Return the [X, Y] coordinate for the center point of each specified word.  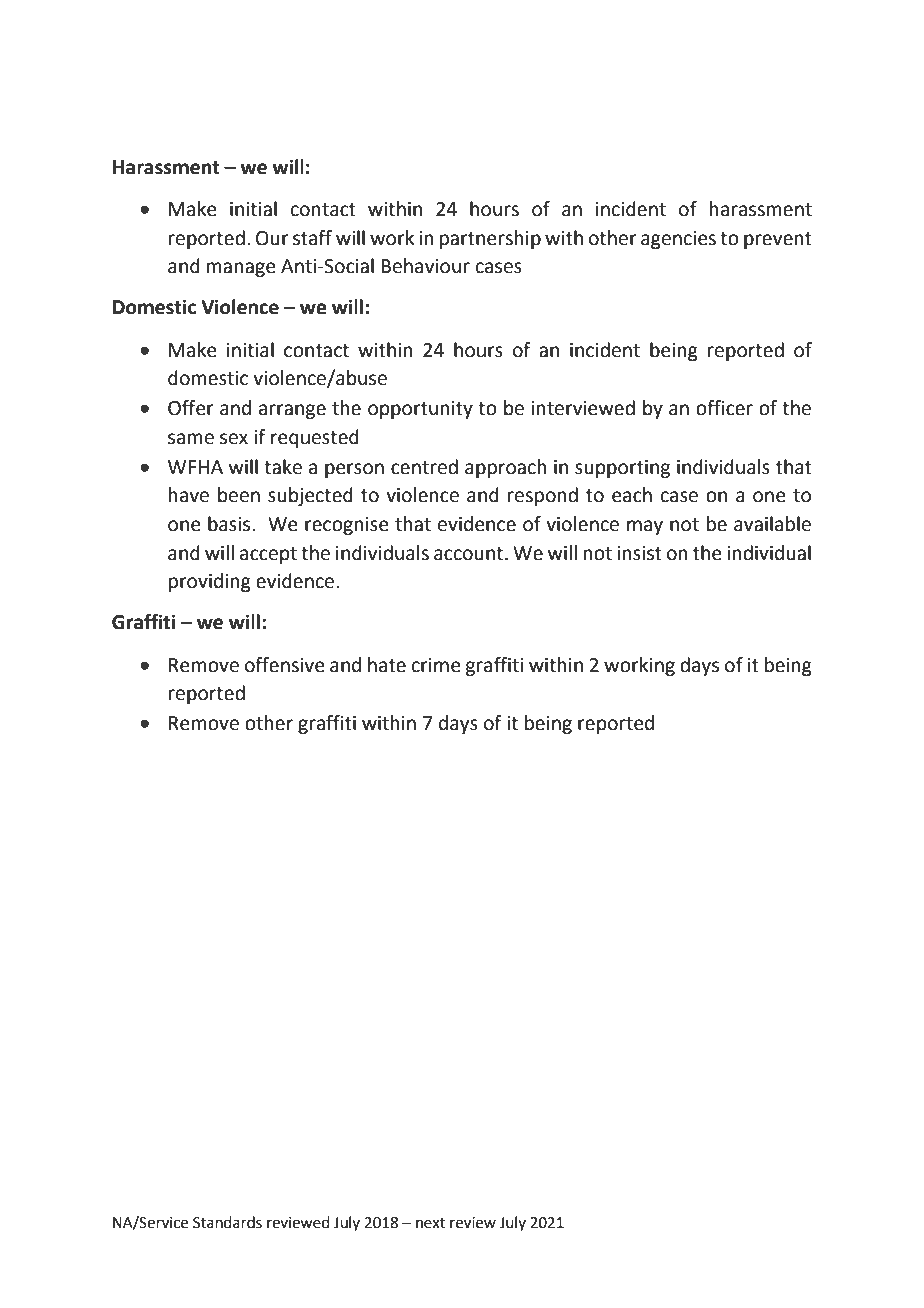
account [470, 554]
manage [241, 269]
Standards [227, 1222]
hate [387, 665]
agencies [678, 240]
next [430, 1223]
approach [506, 468]
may [645, 527]
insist [639, 553]
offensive [285, 665]
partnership [490, 239]
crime [436, 665]
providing [210, 582]
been [239, 495]
